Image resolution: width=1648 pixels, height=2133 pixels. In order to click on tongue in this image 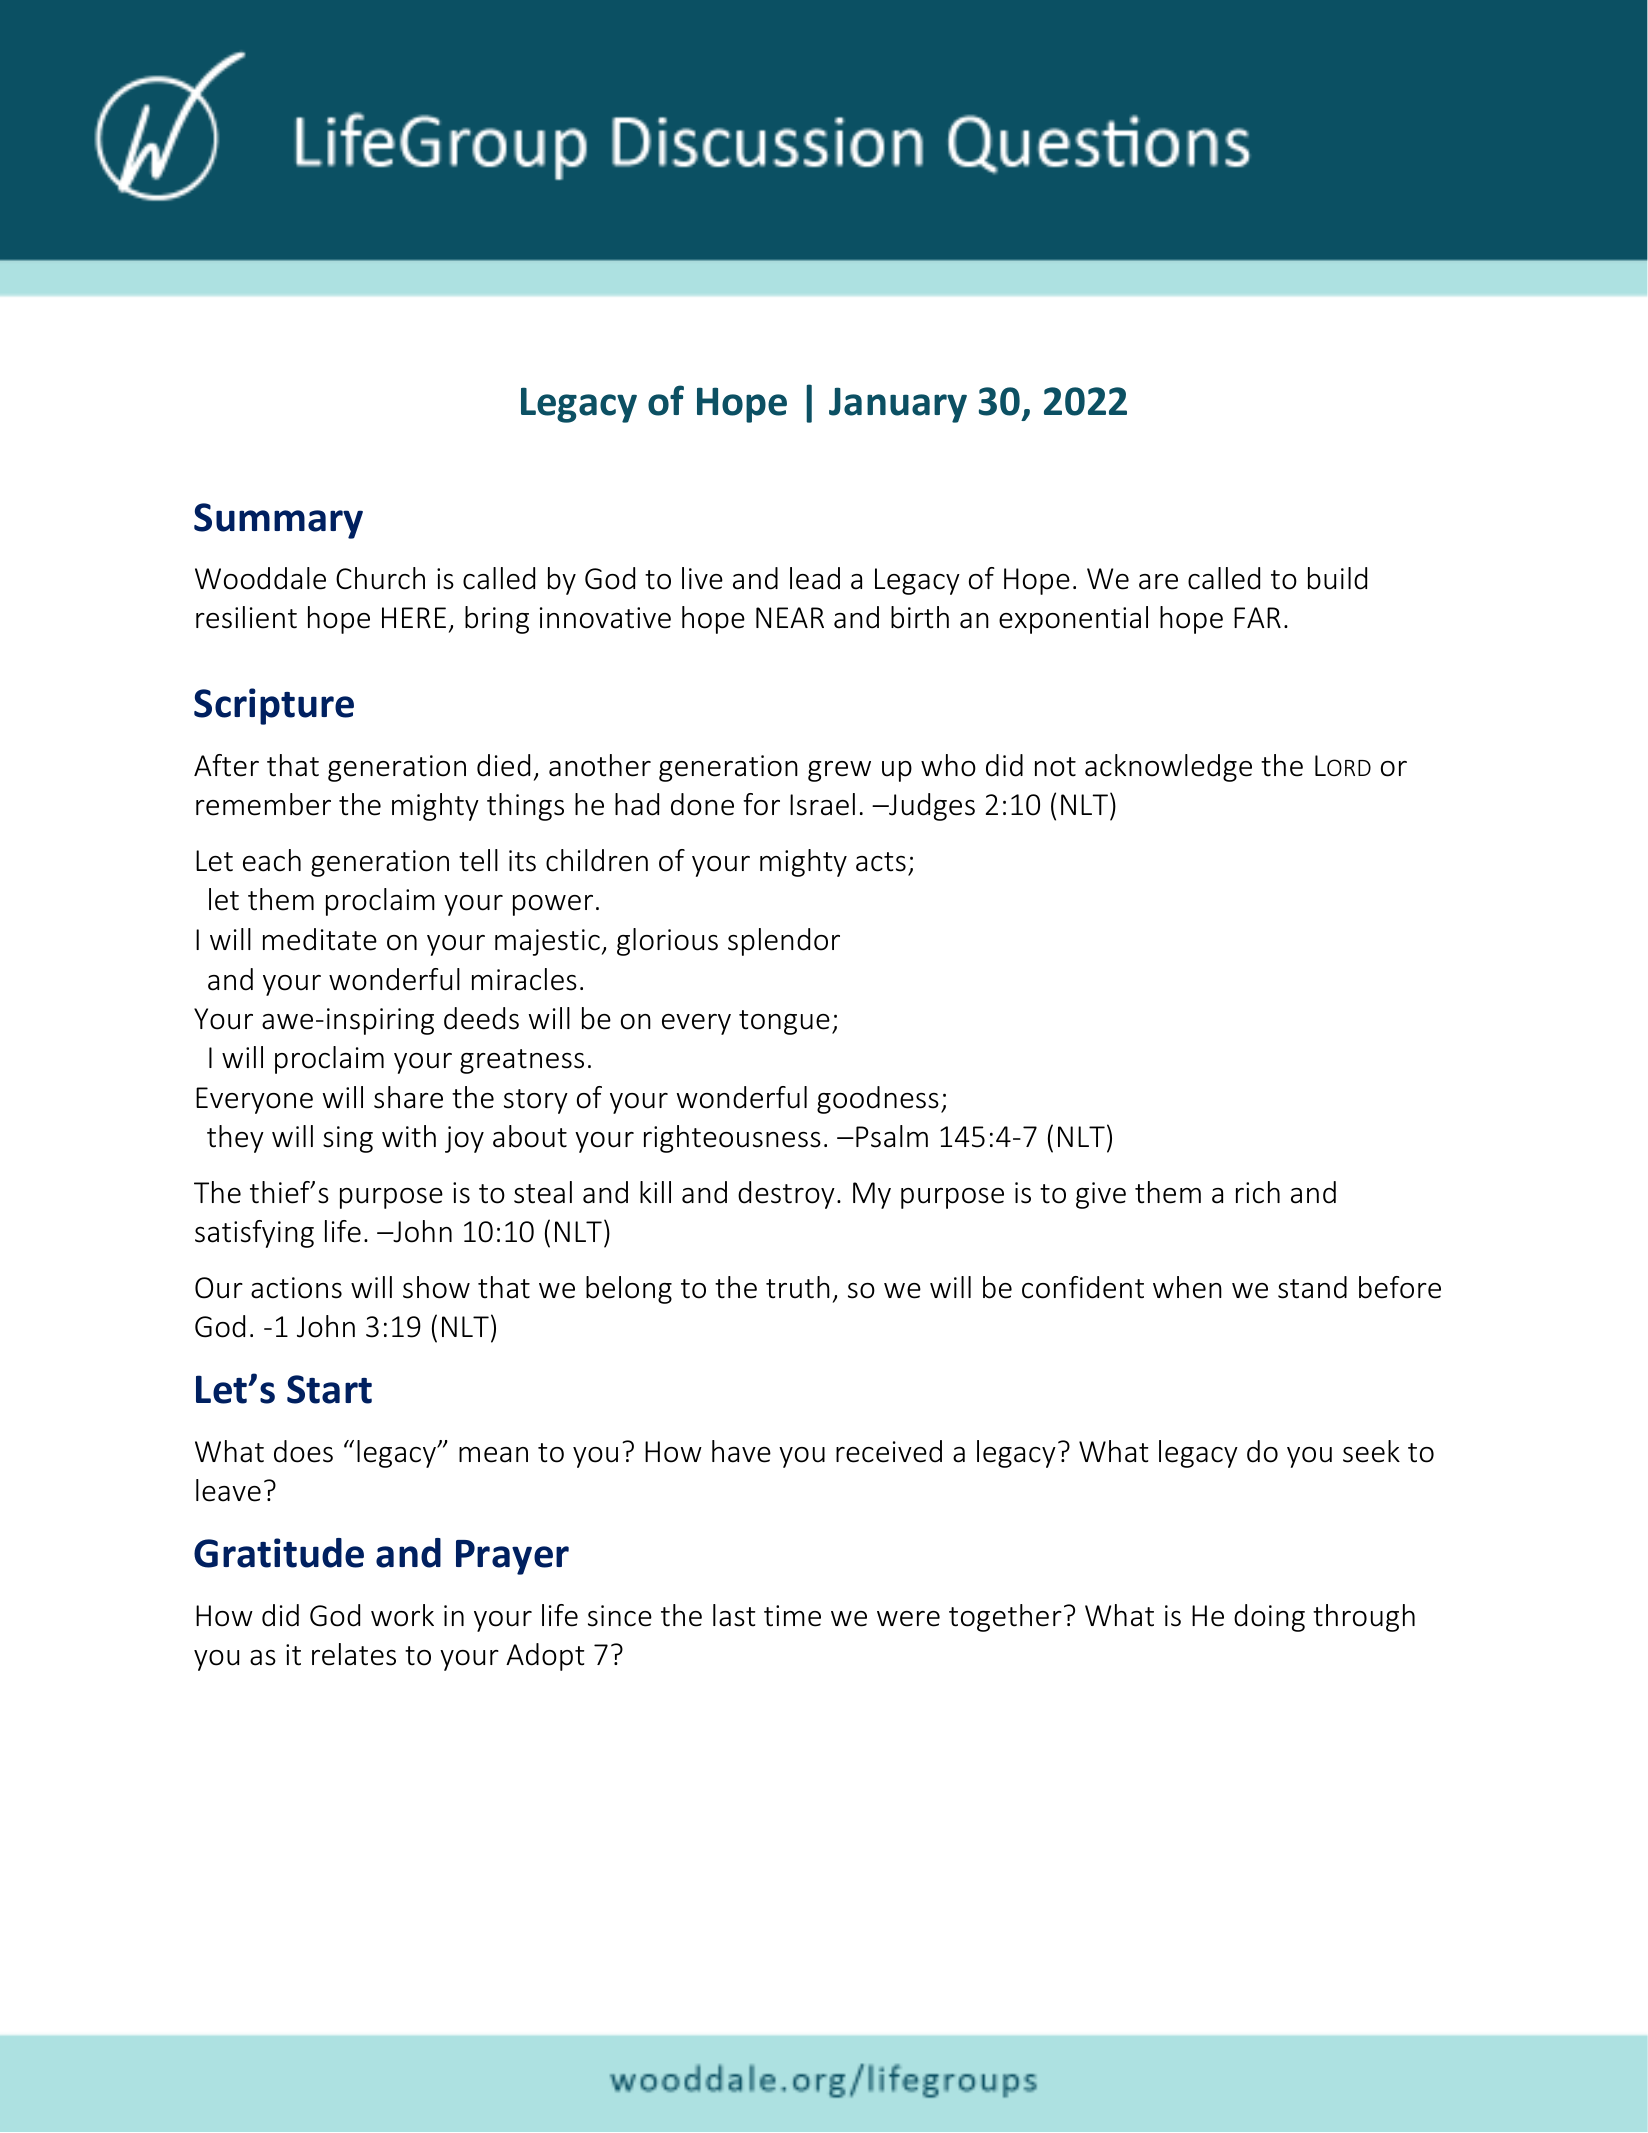, I will do `click(784, 1022)`.
